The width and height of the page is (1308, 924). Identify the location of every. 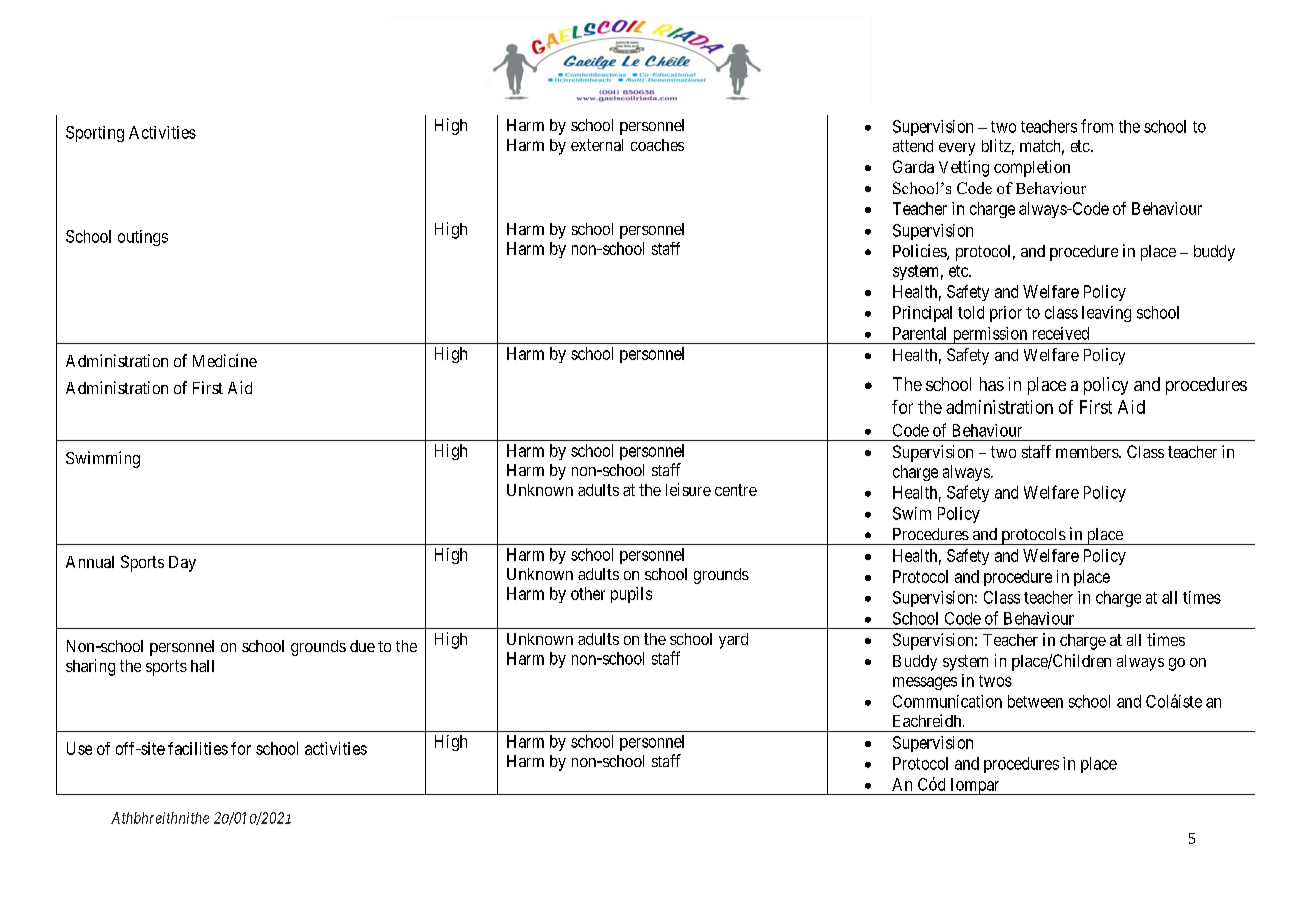
(957, 149).
